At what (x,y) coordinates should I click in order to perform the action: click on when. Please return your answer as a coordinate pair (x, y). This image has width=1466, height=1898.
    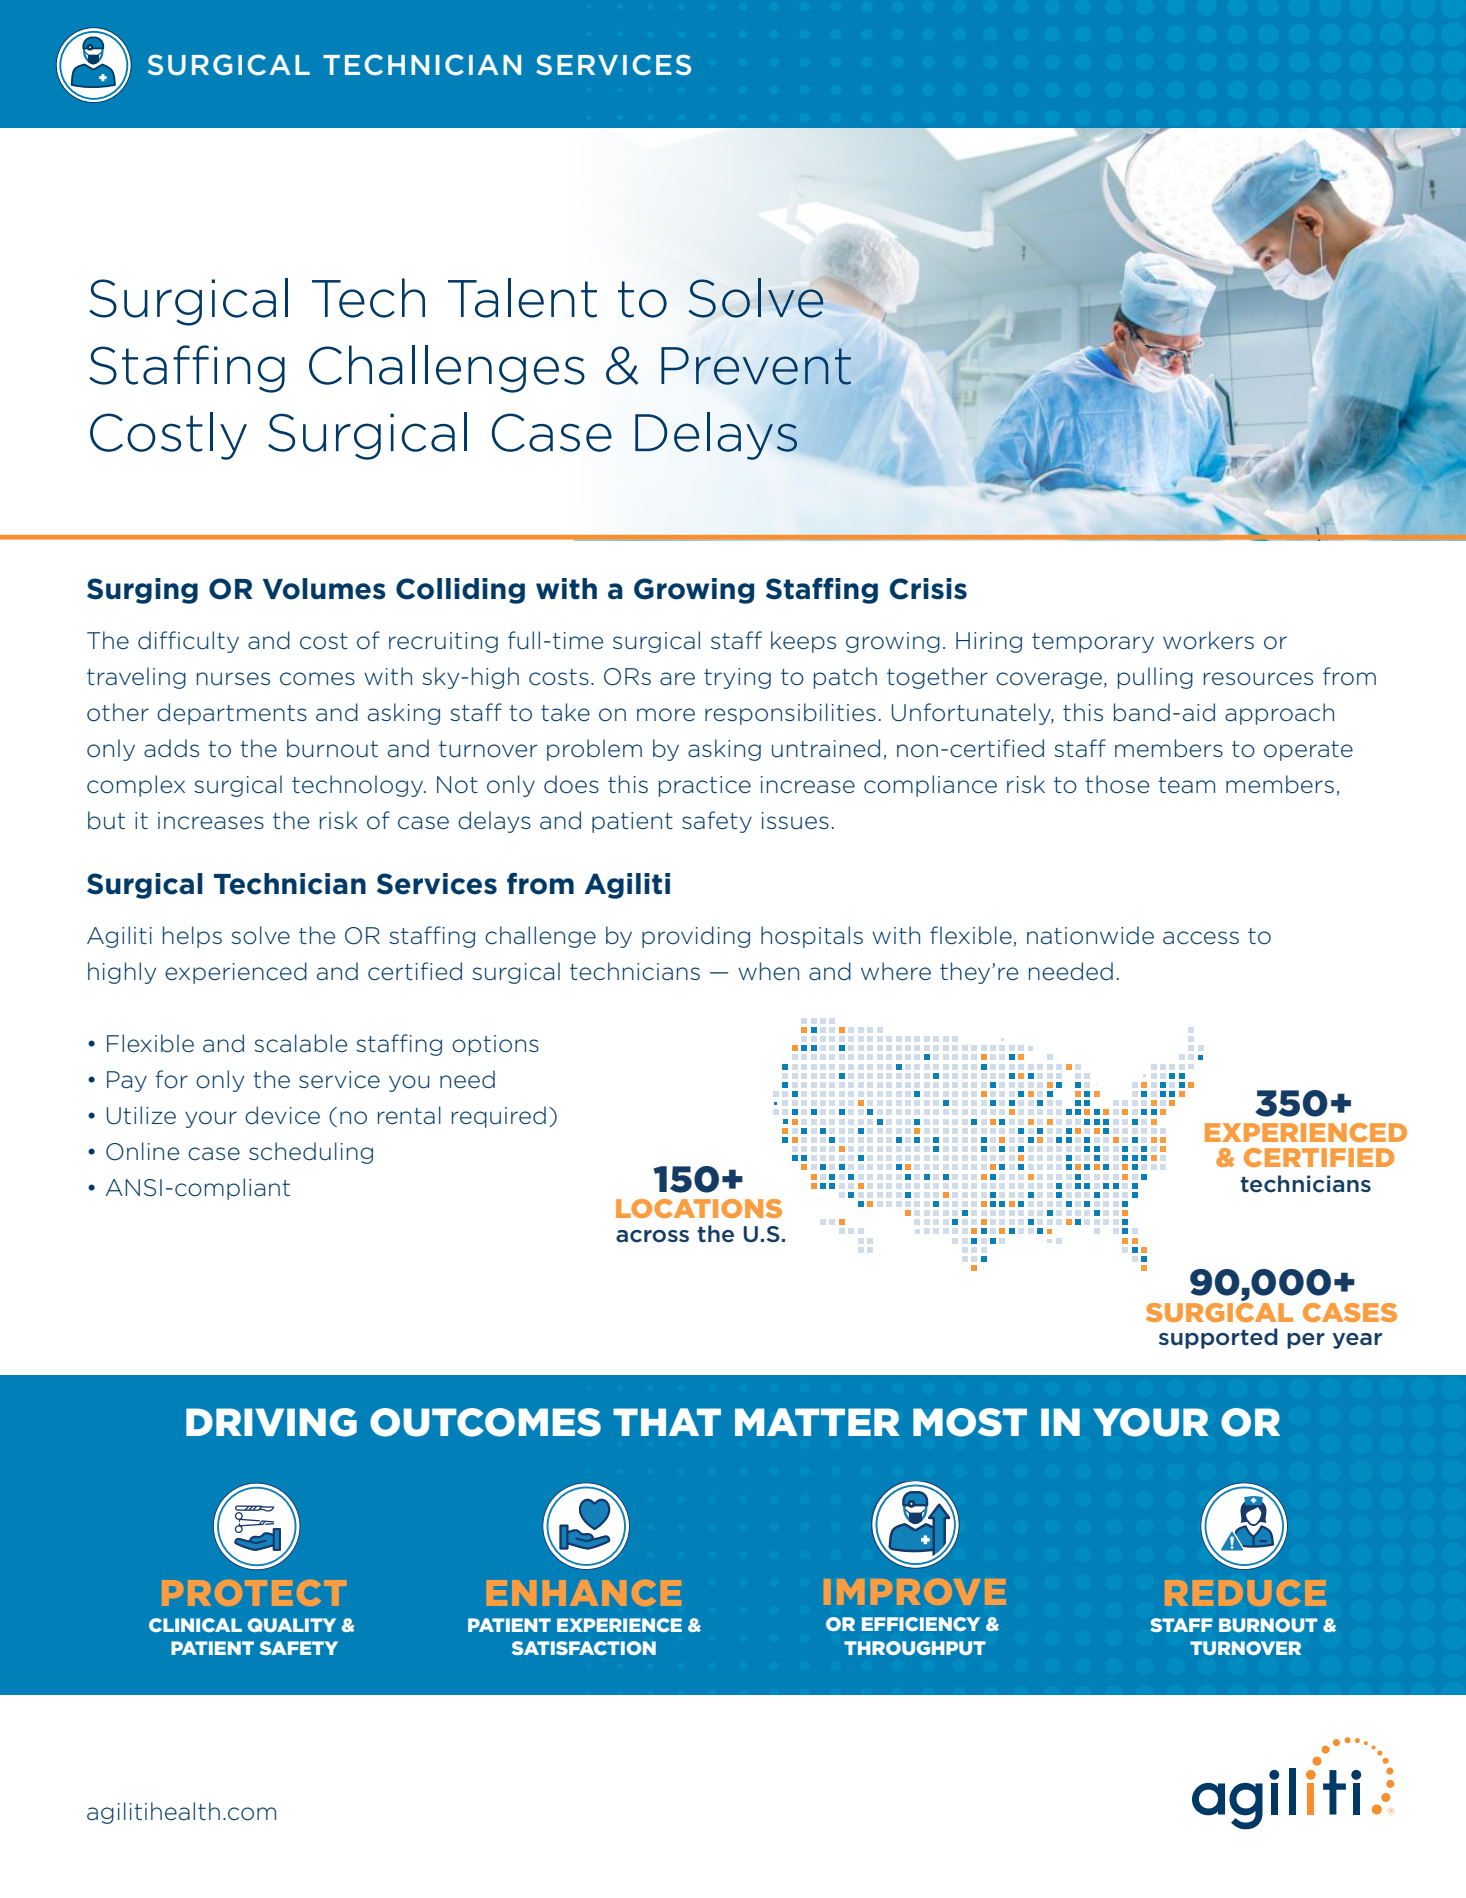
    Looking at the image, I should click on (768, 971).
